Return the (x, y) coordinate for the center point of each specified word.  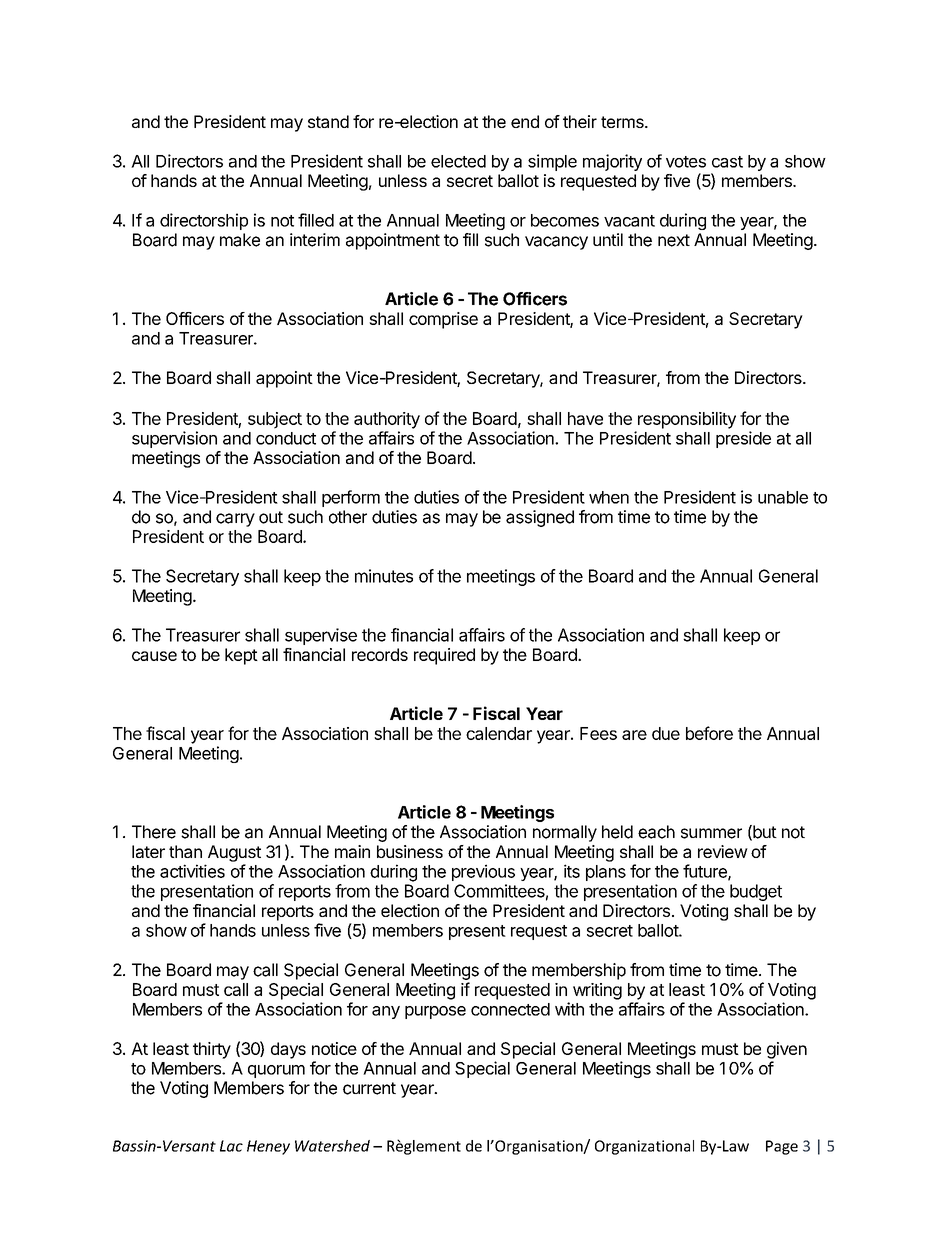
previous (483, 872)
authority (387, 420)
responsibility (687, 420)
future (706, 872)
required (444, 656)
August (234, 853)
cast (727, 162)
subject (275, 420)
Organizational (644, 1147)
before (709, 733)
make (240, 240)
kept (241, 656)
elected (458, 161)
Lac (231, 1146)
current (369, 1088)
